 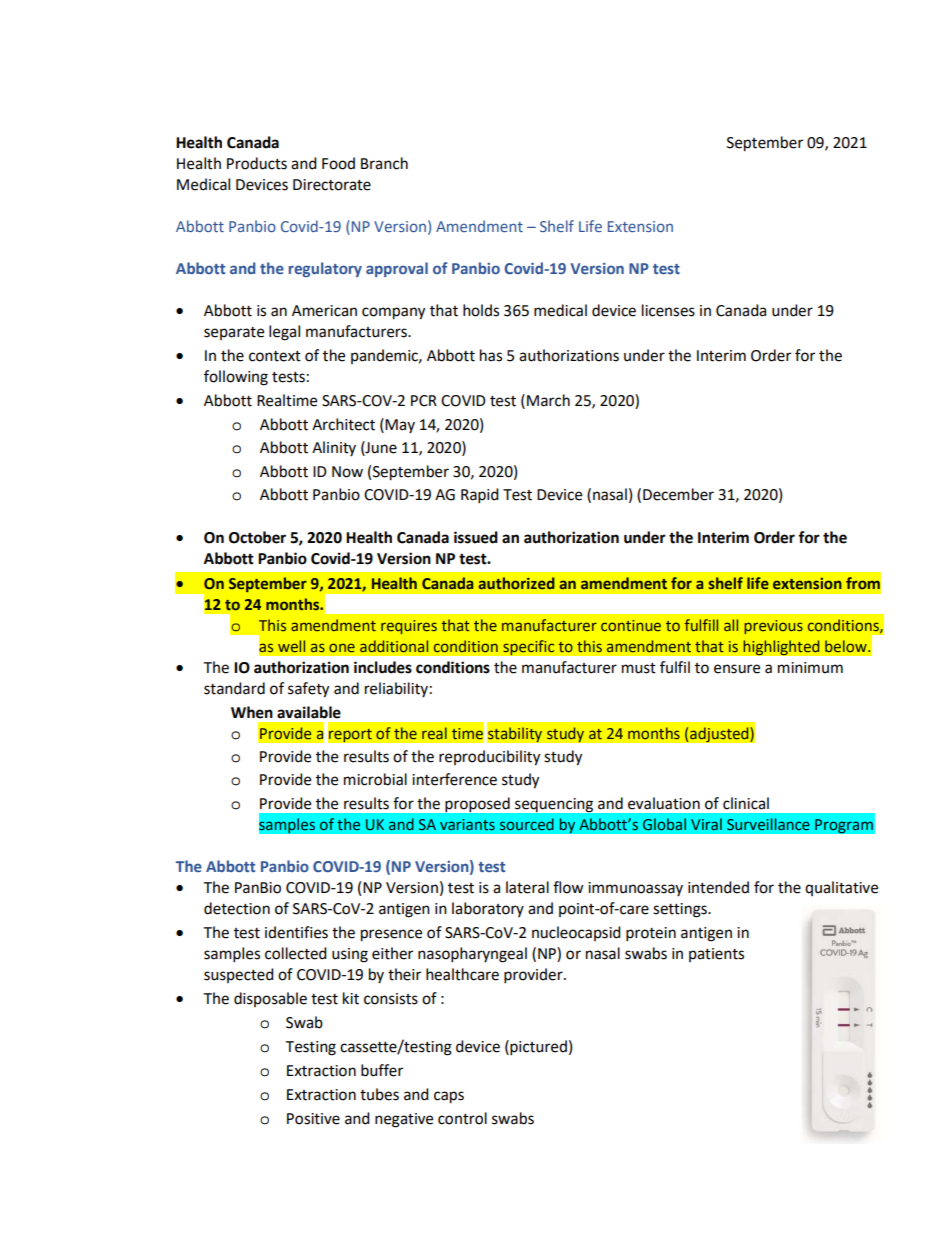 I want to click on patients, so click(x=716, y=955).
